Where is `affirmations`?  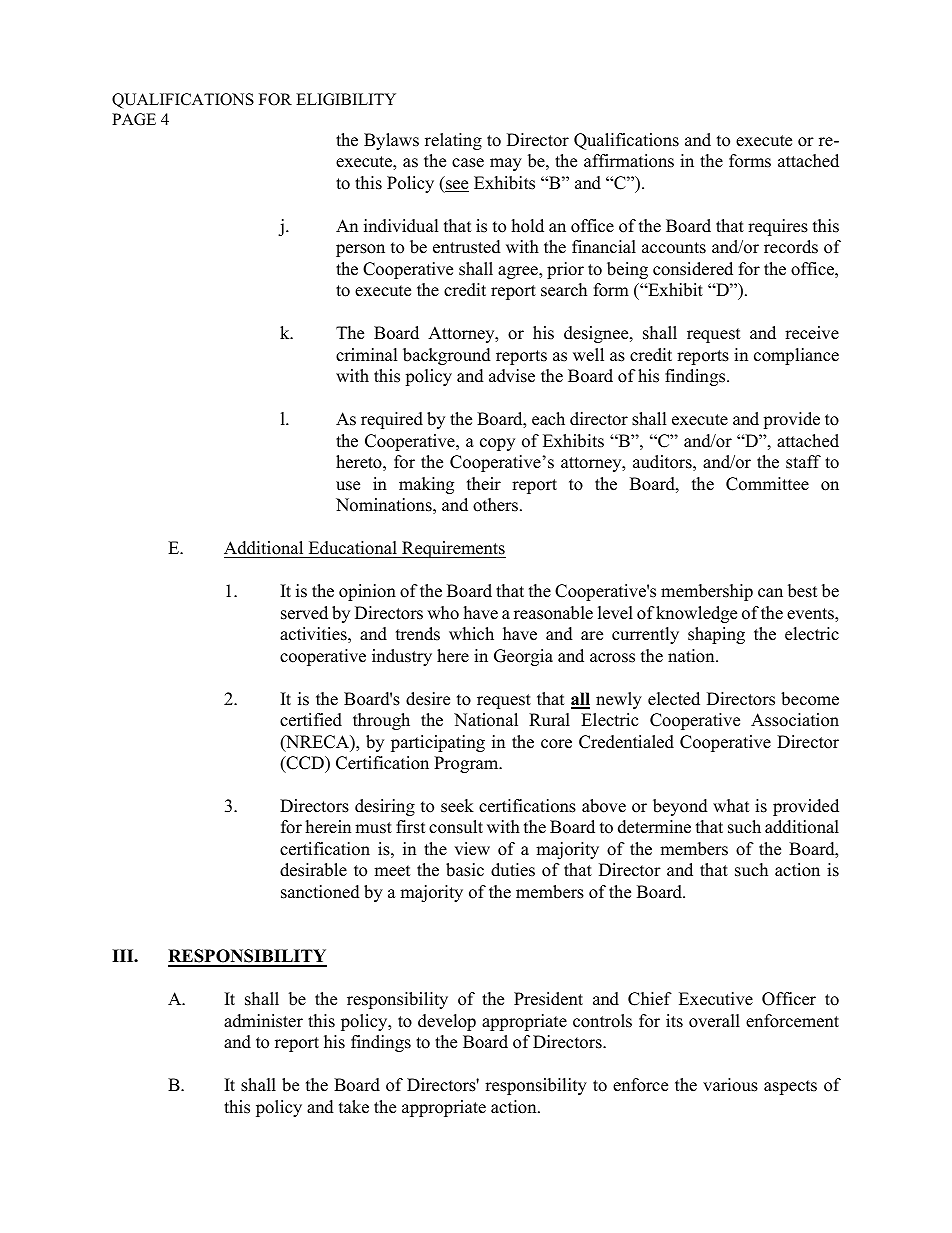
affirmations is located at coordinates (629, 161).
